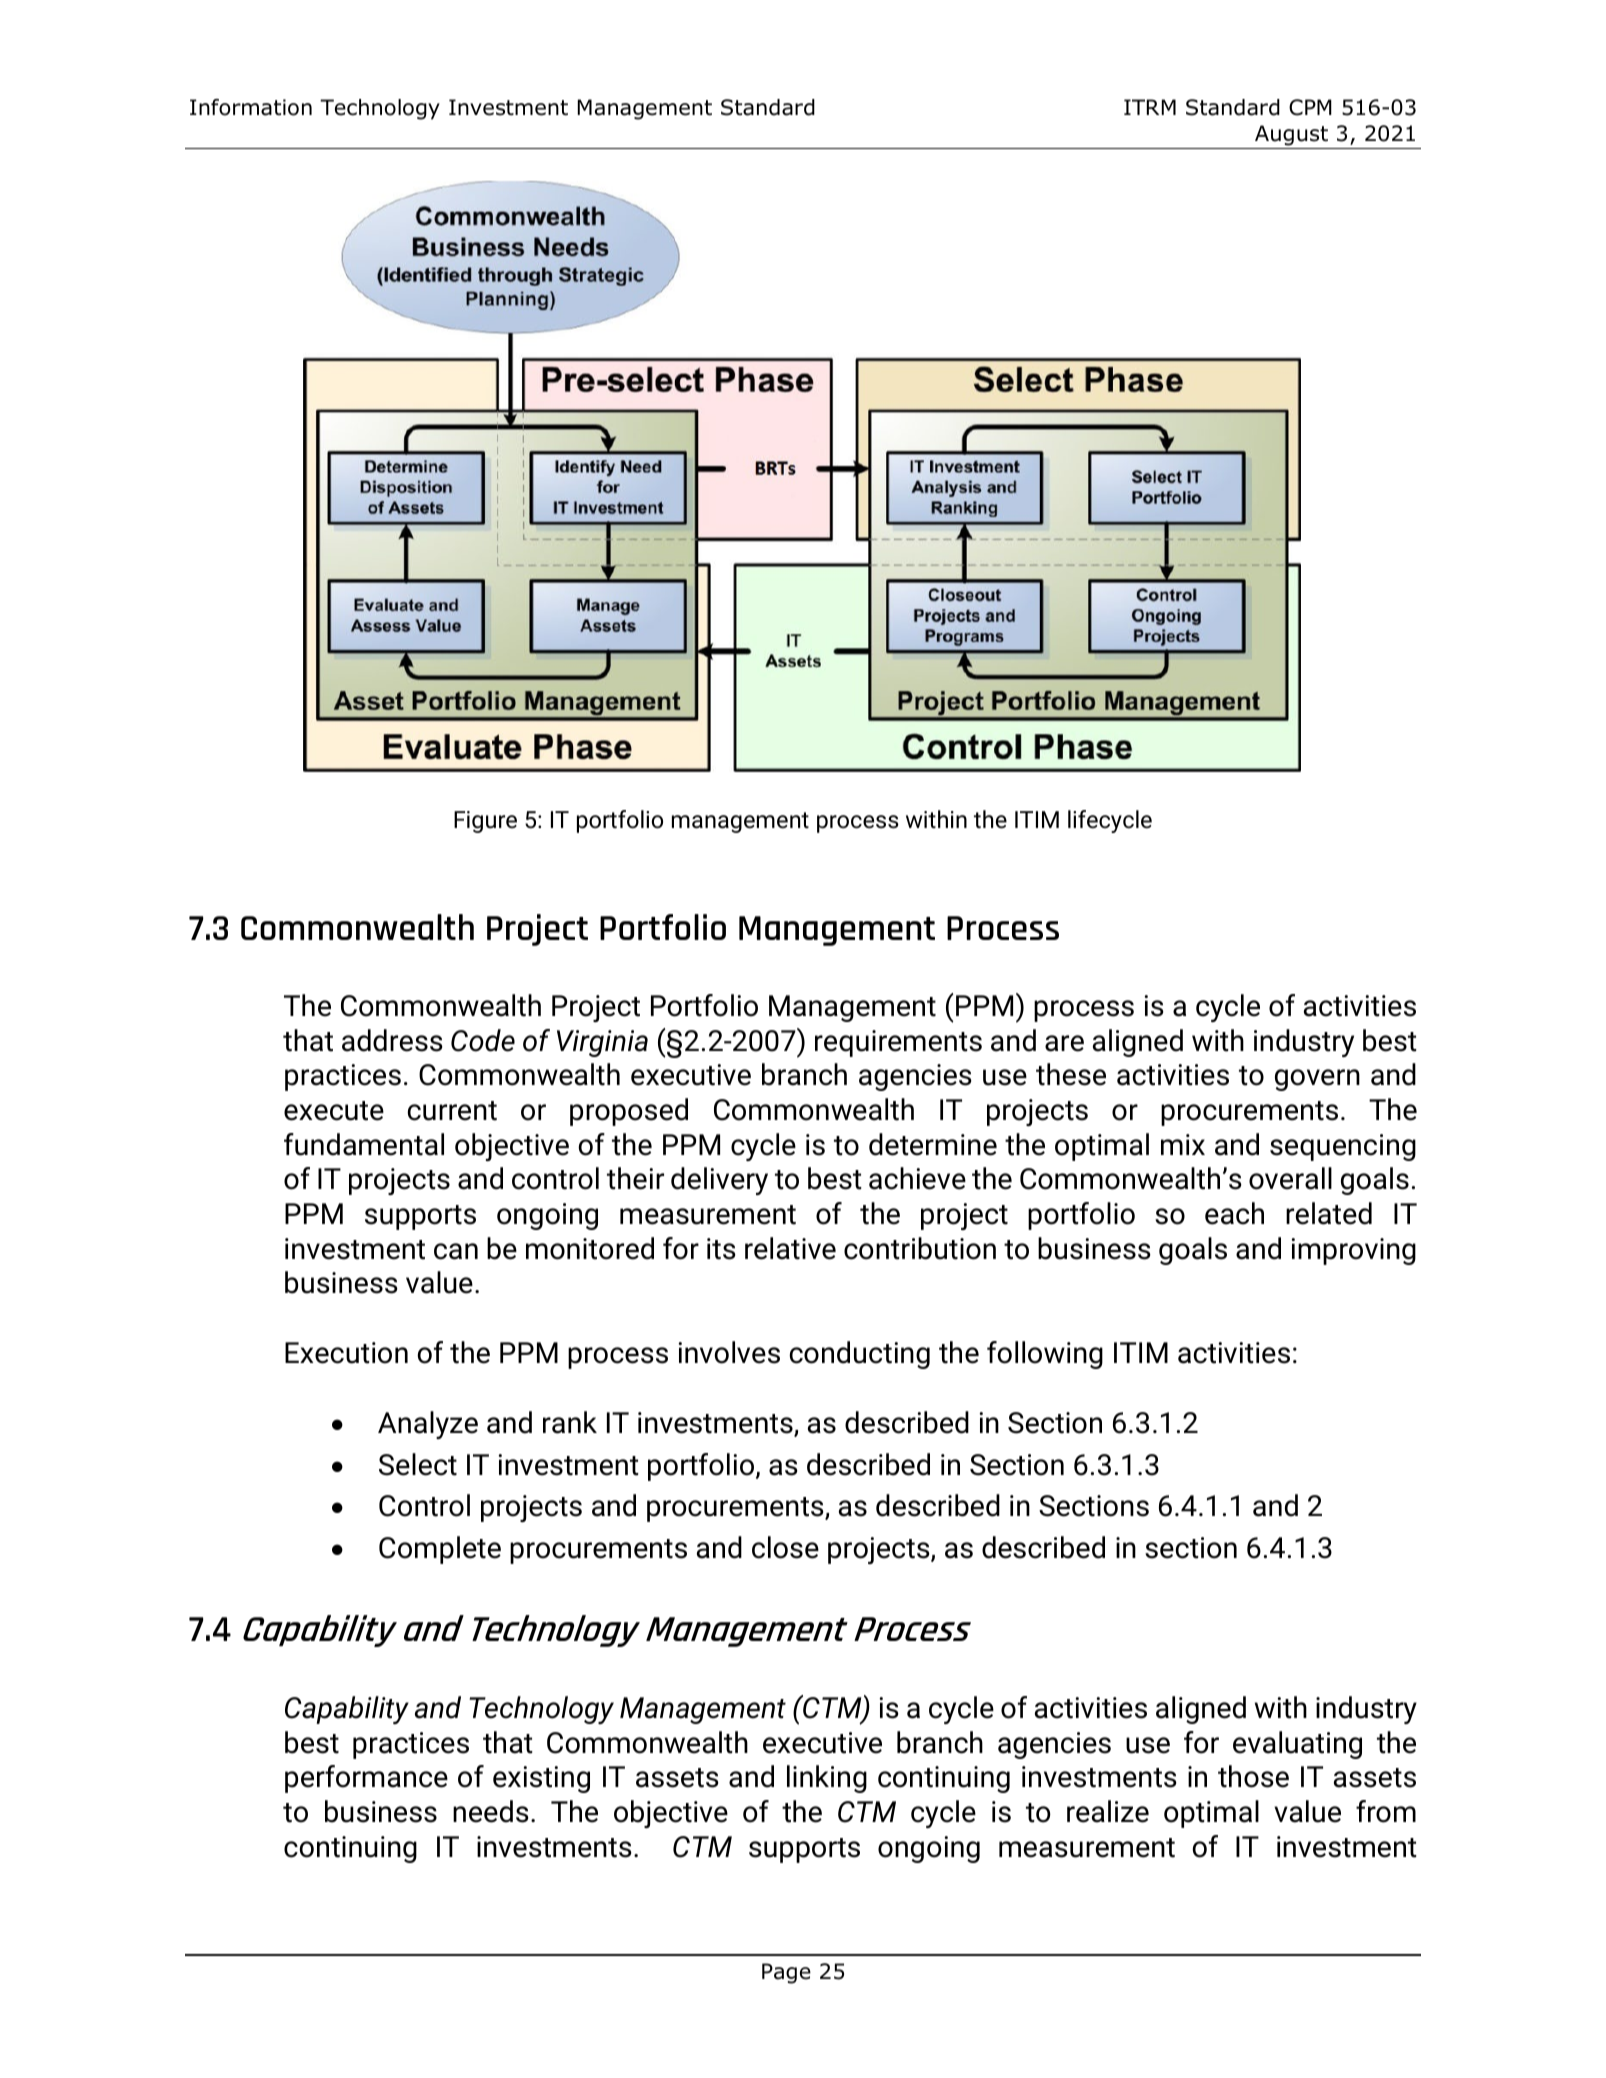 The image size is (1606, 2078). What do you see at coordinates (251, 107) in the screenshot?
I see `Information` at bounding box center [251, 107].
